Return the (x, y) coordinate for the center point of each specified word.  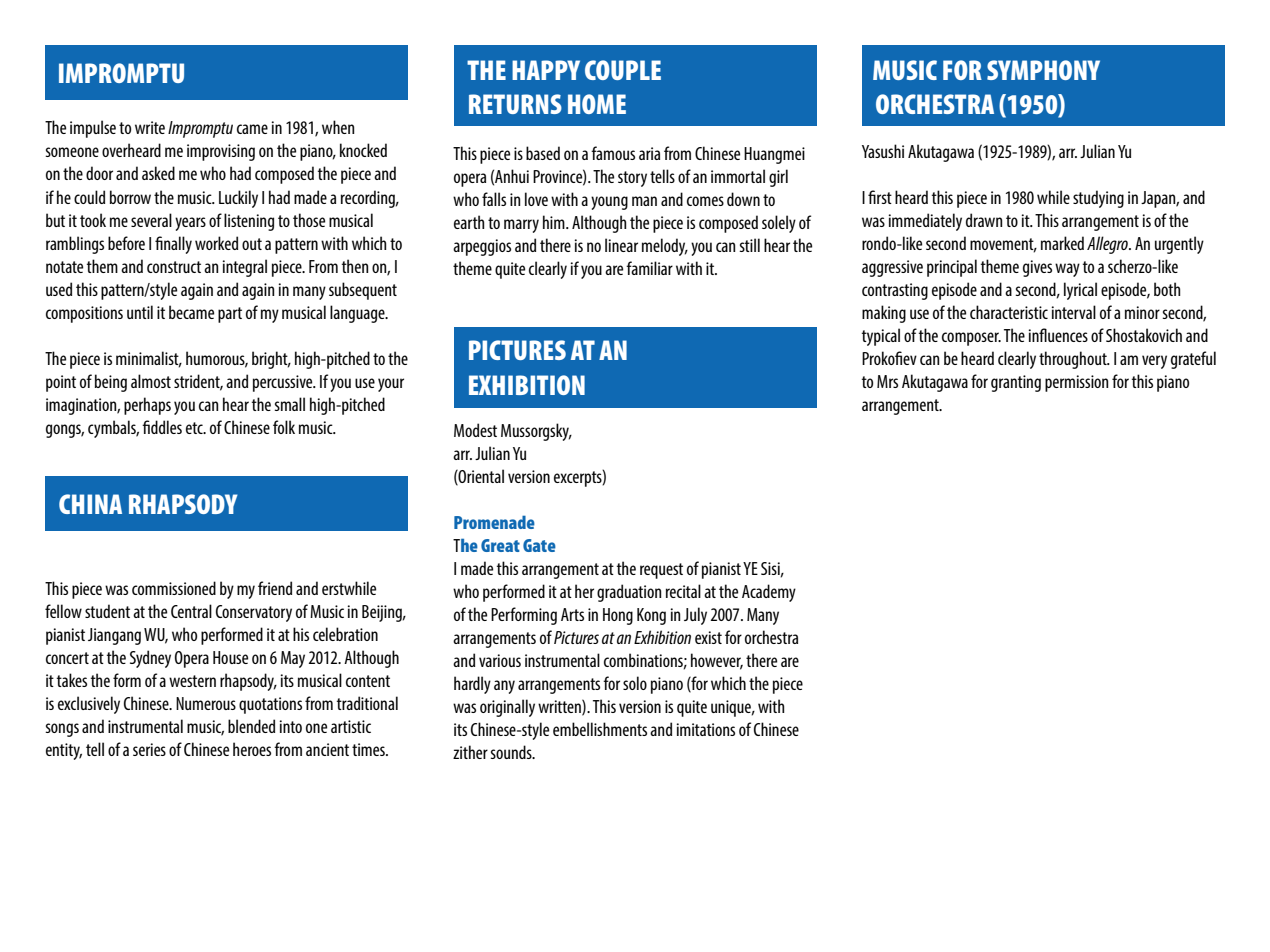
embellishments (600, 729)
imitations (706, 729)
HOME (597, 104)
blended (251, 726)
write (150, 127)
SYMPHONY (1043, 70)
